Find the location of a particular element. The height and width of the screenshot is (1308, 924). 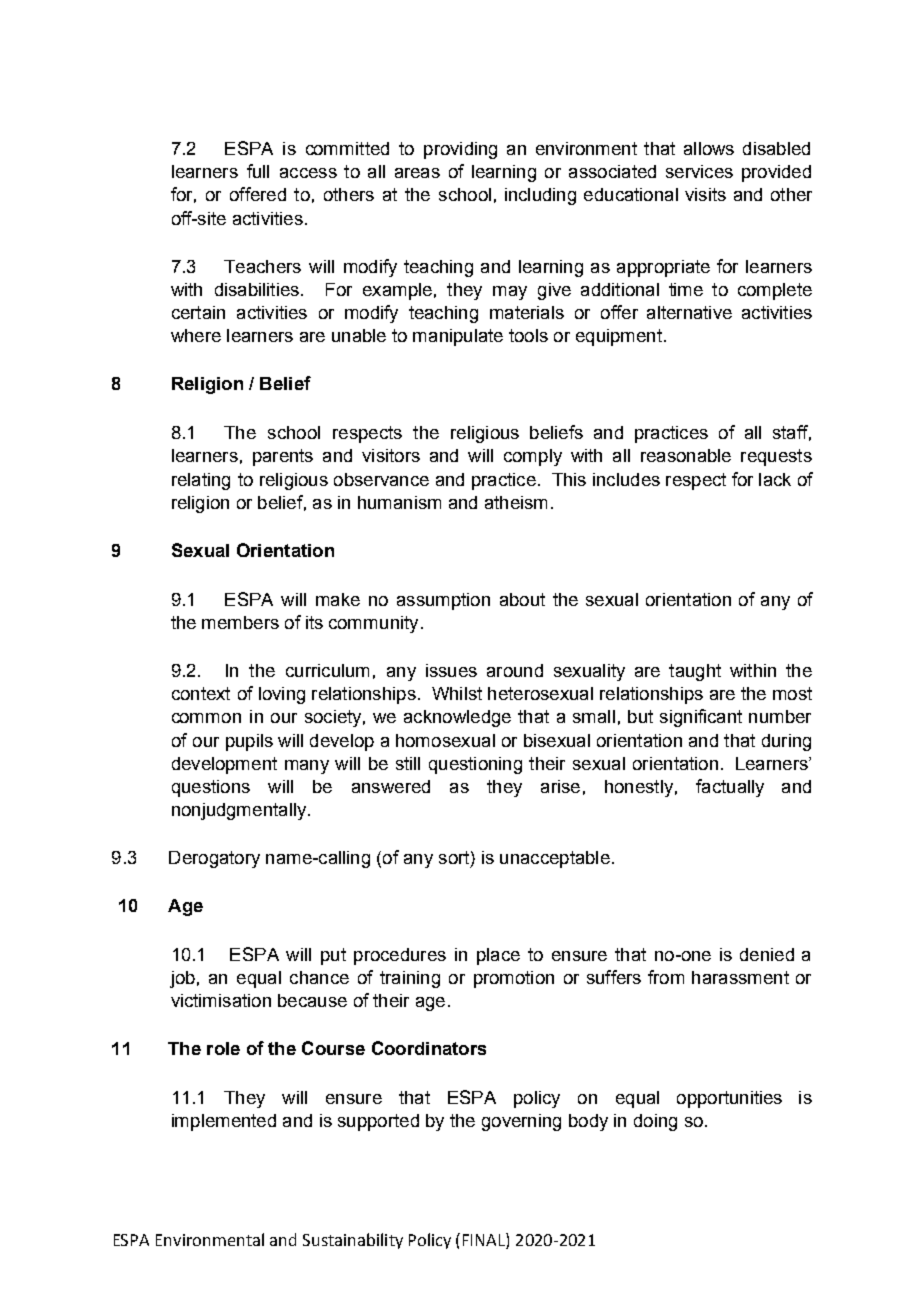

promotion is located at coordinates (514, 979).
